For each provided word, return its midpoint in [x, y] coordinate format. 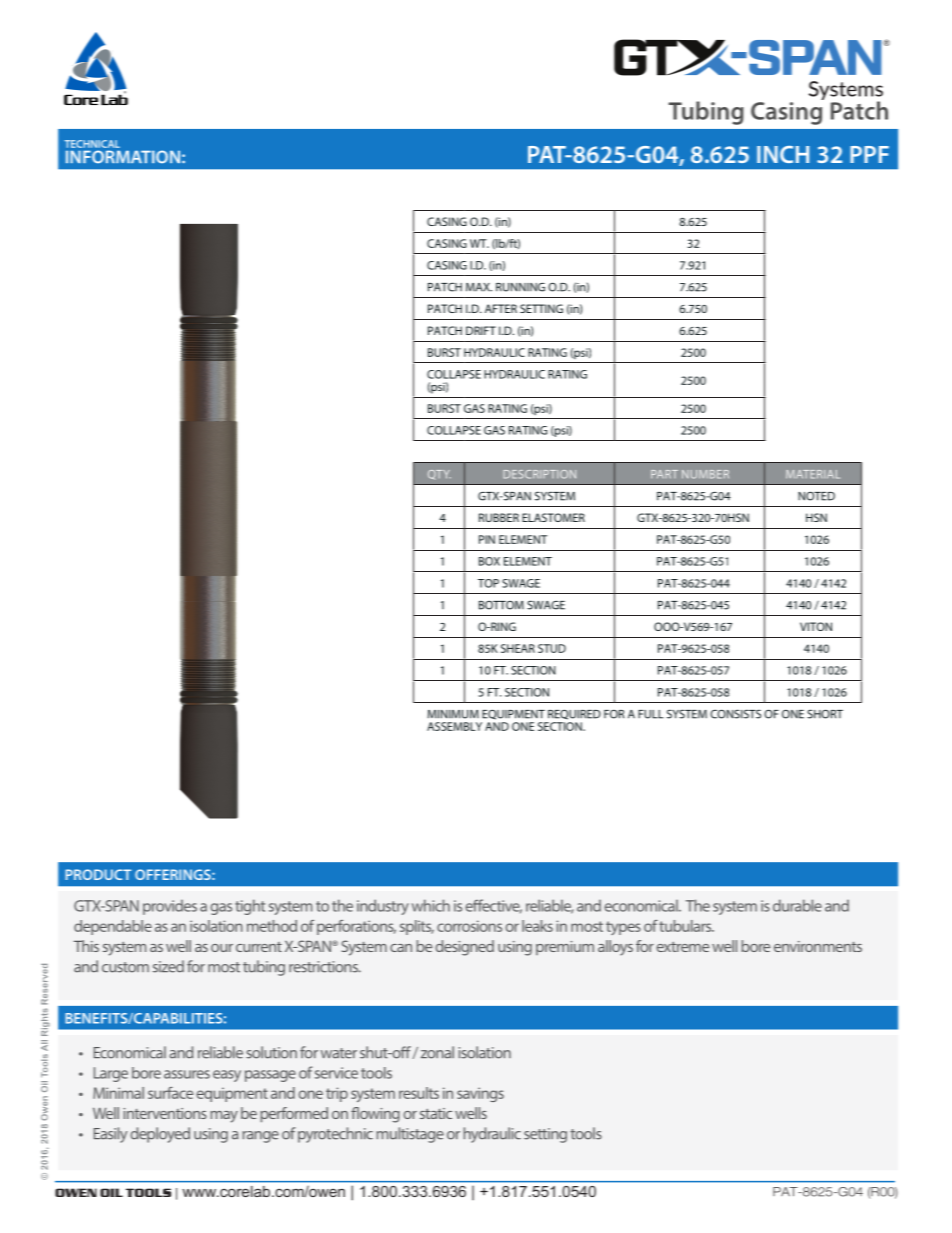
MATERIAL [813, 474]
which [431, 905]
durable [797, 905]
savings [480, 1094]
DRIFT [481, 330]
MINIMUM [453, 714]
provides [170, 907]
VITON [816, 626]
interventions [165, 1113]
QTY [439, 475]
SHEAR [518, 648]
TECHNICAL [92, 144]
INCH [783, 154]
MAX [479, 287]
